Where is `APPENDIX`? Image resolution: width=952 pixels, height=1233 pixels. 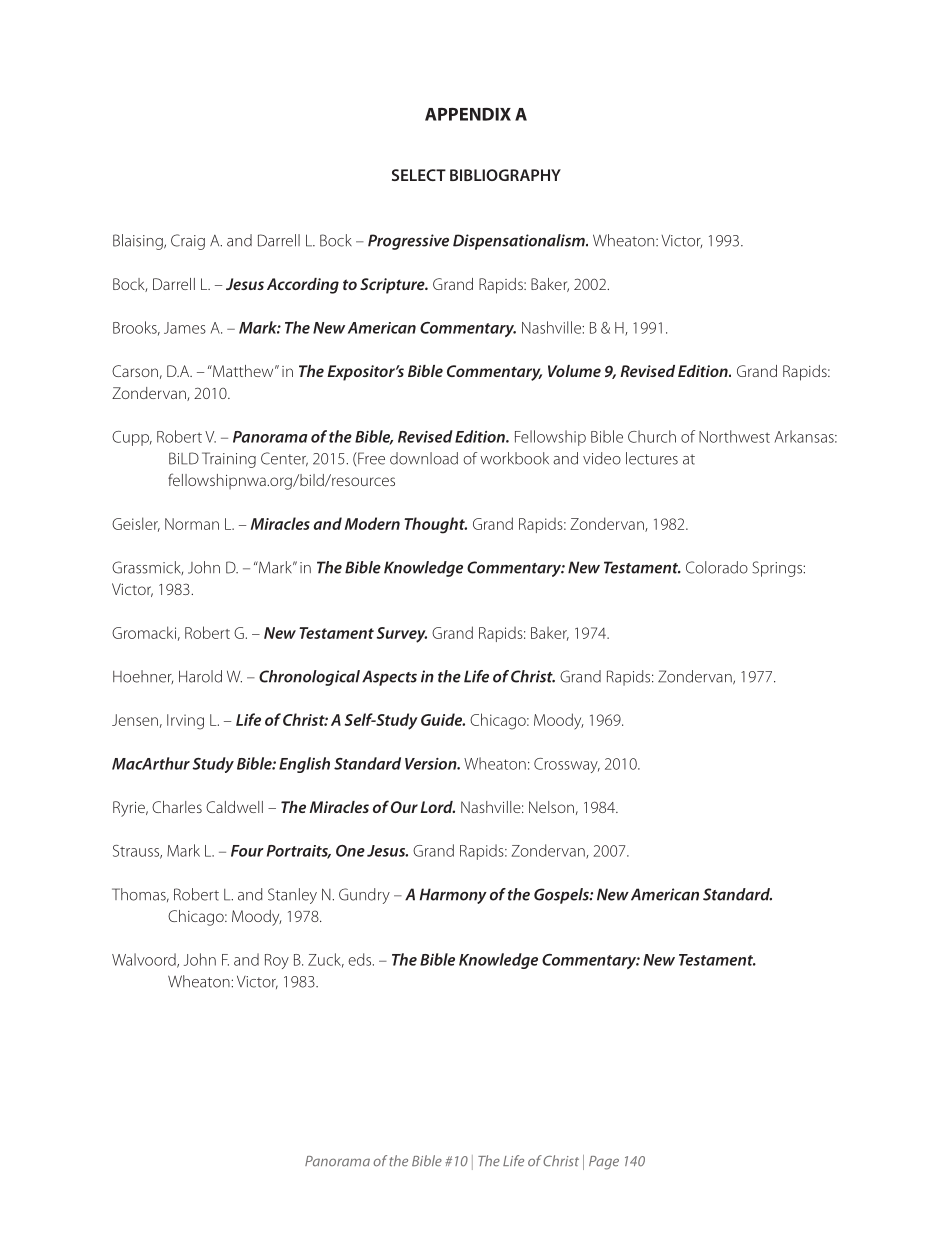 APPENDIX is located at coordinates (468, 114).
